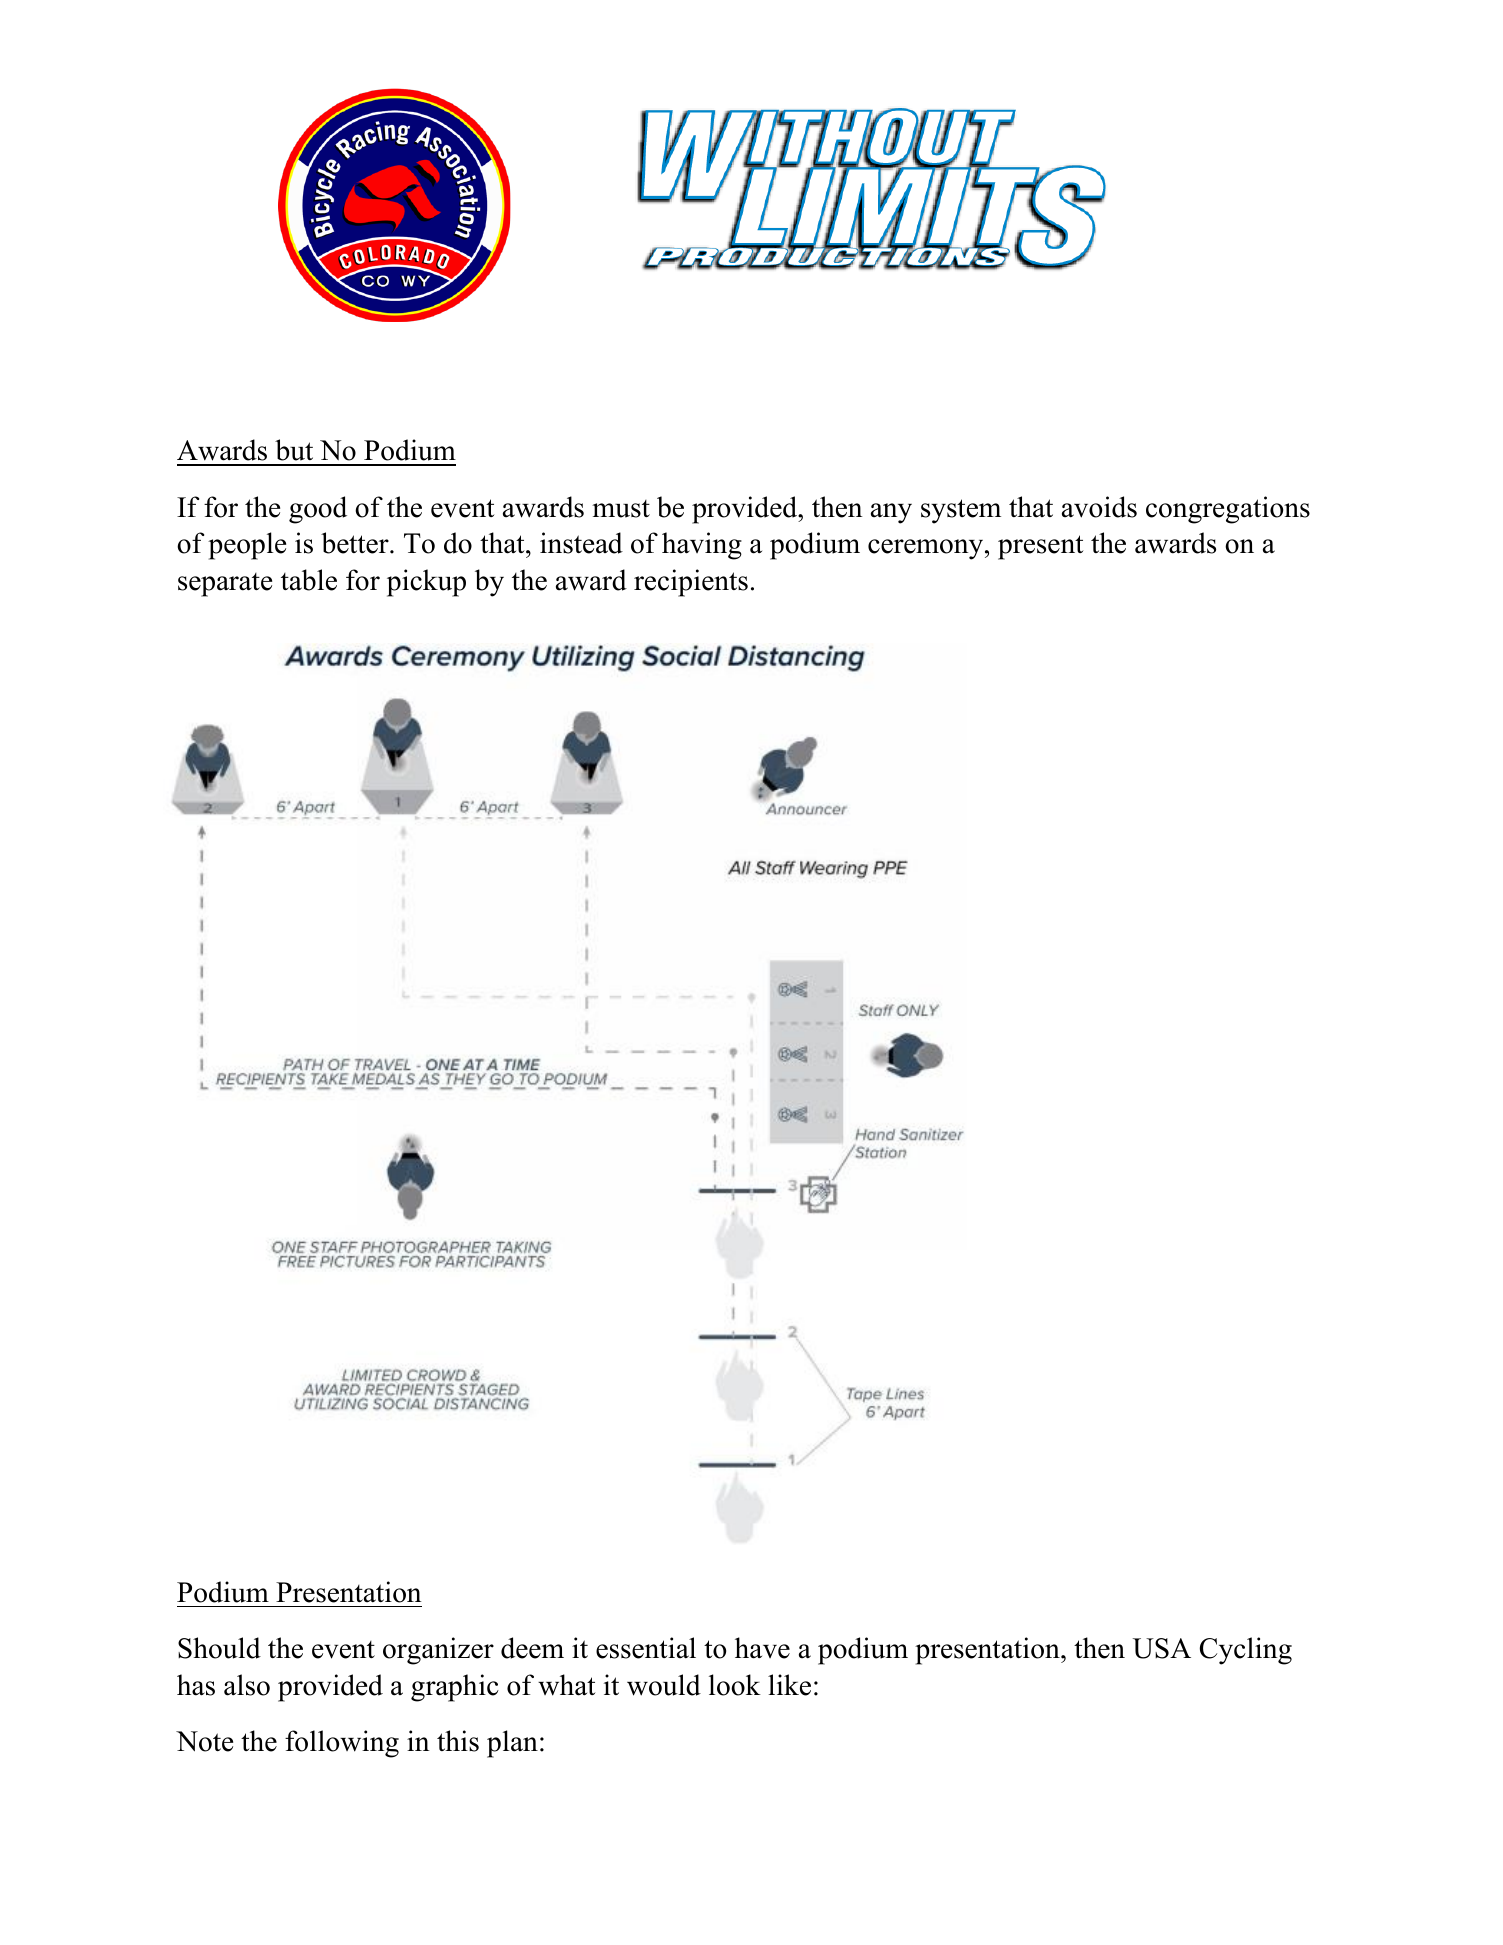  Describe the element at coordinates (1099, 507) in the screenshot. I see `avoids` at that location.
